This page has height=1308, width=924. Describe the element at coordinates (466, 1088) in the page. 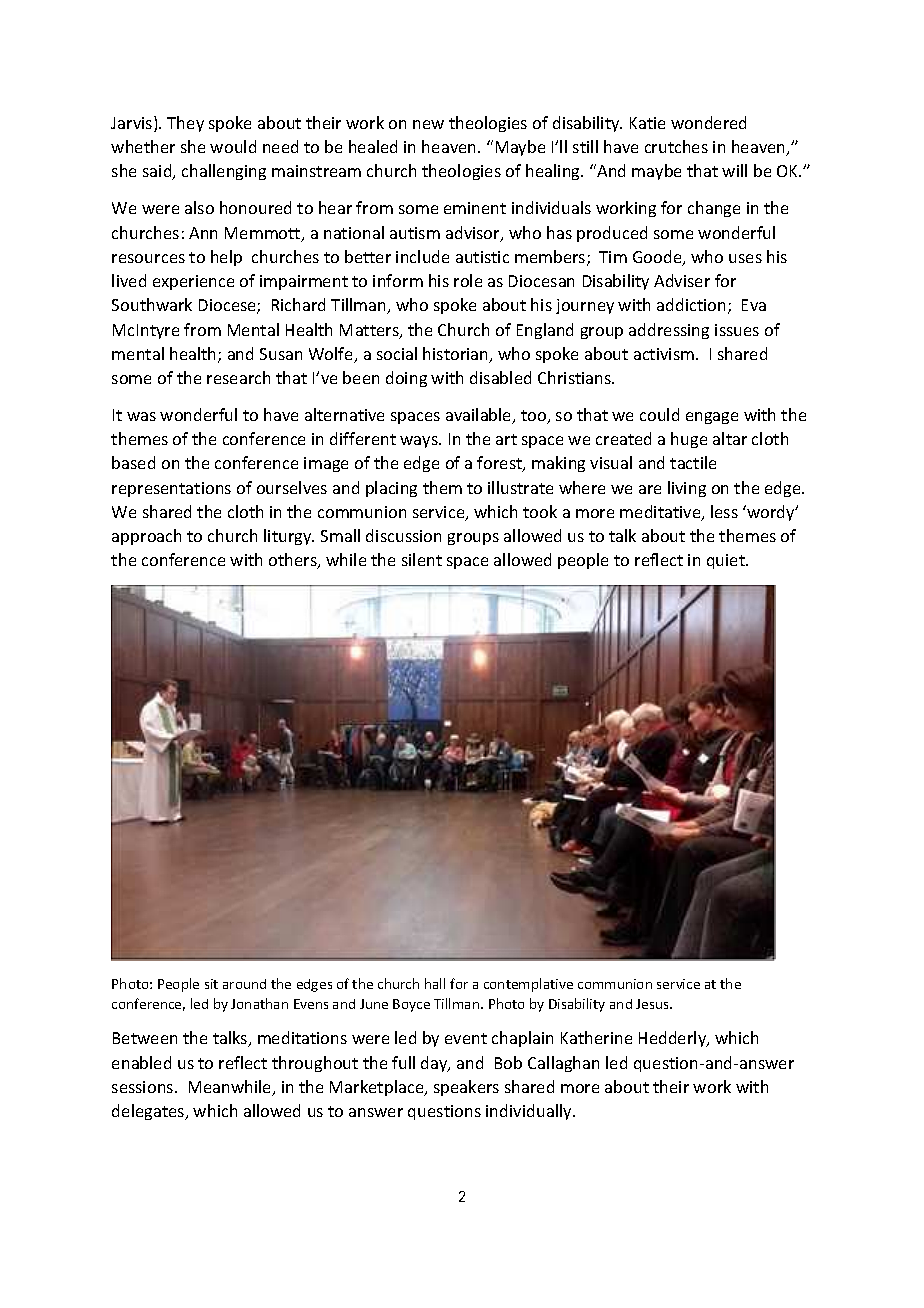

I see `speakers` at that location.
